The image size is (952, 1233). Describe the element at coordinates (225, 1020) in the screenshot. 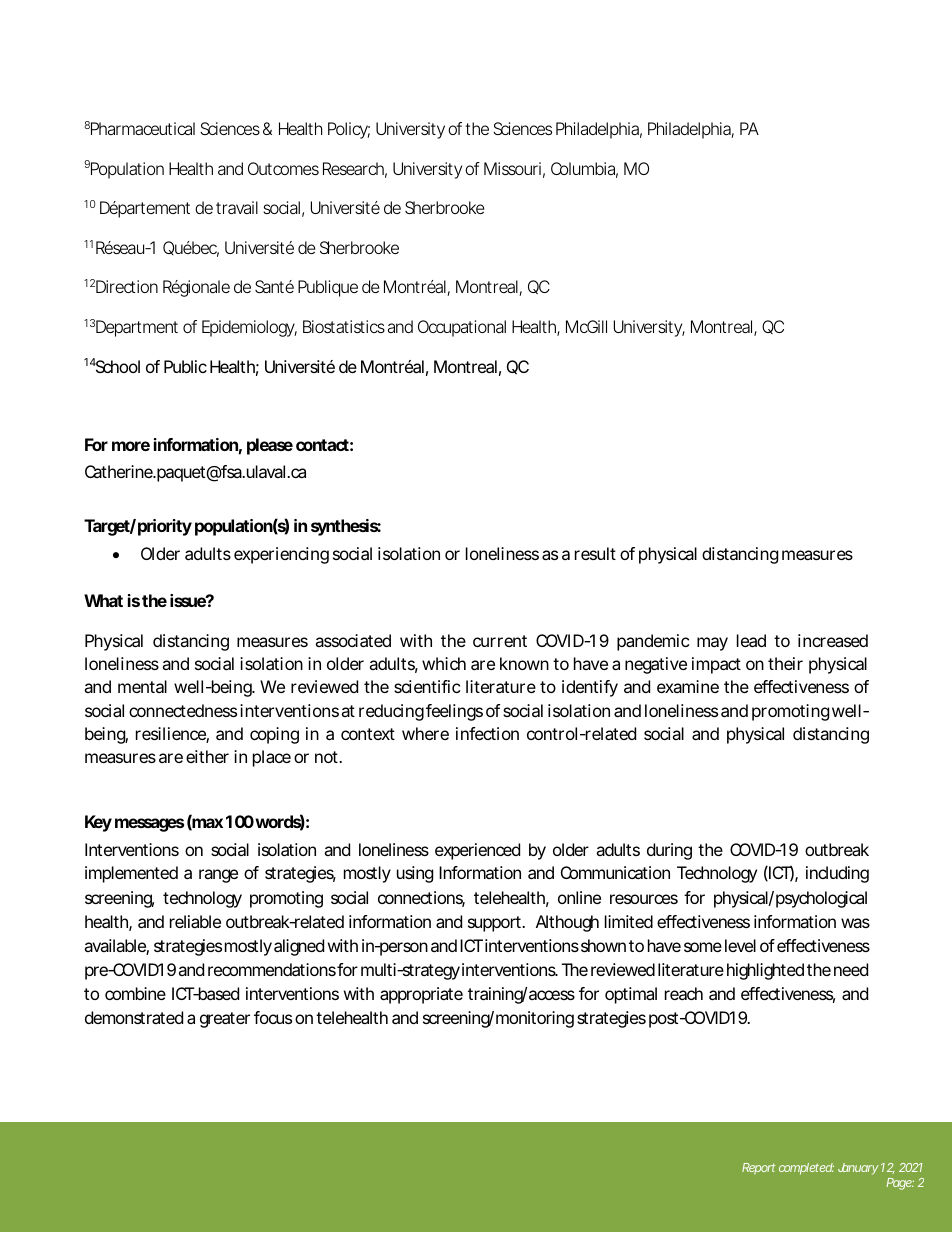

I see `greater` at that location.
